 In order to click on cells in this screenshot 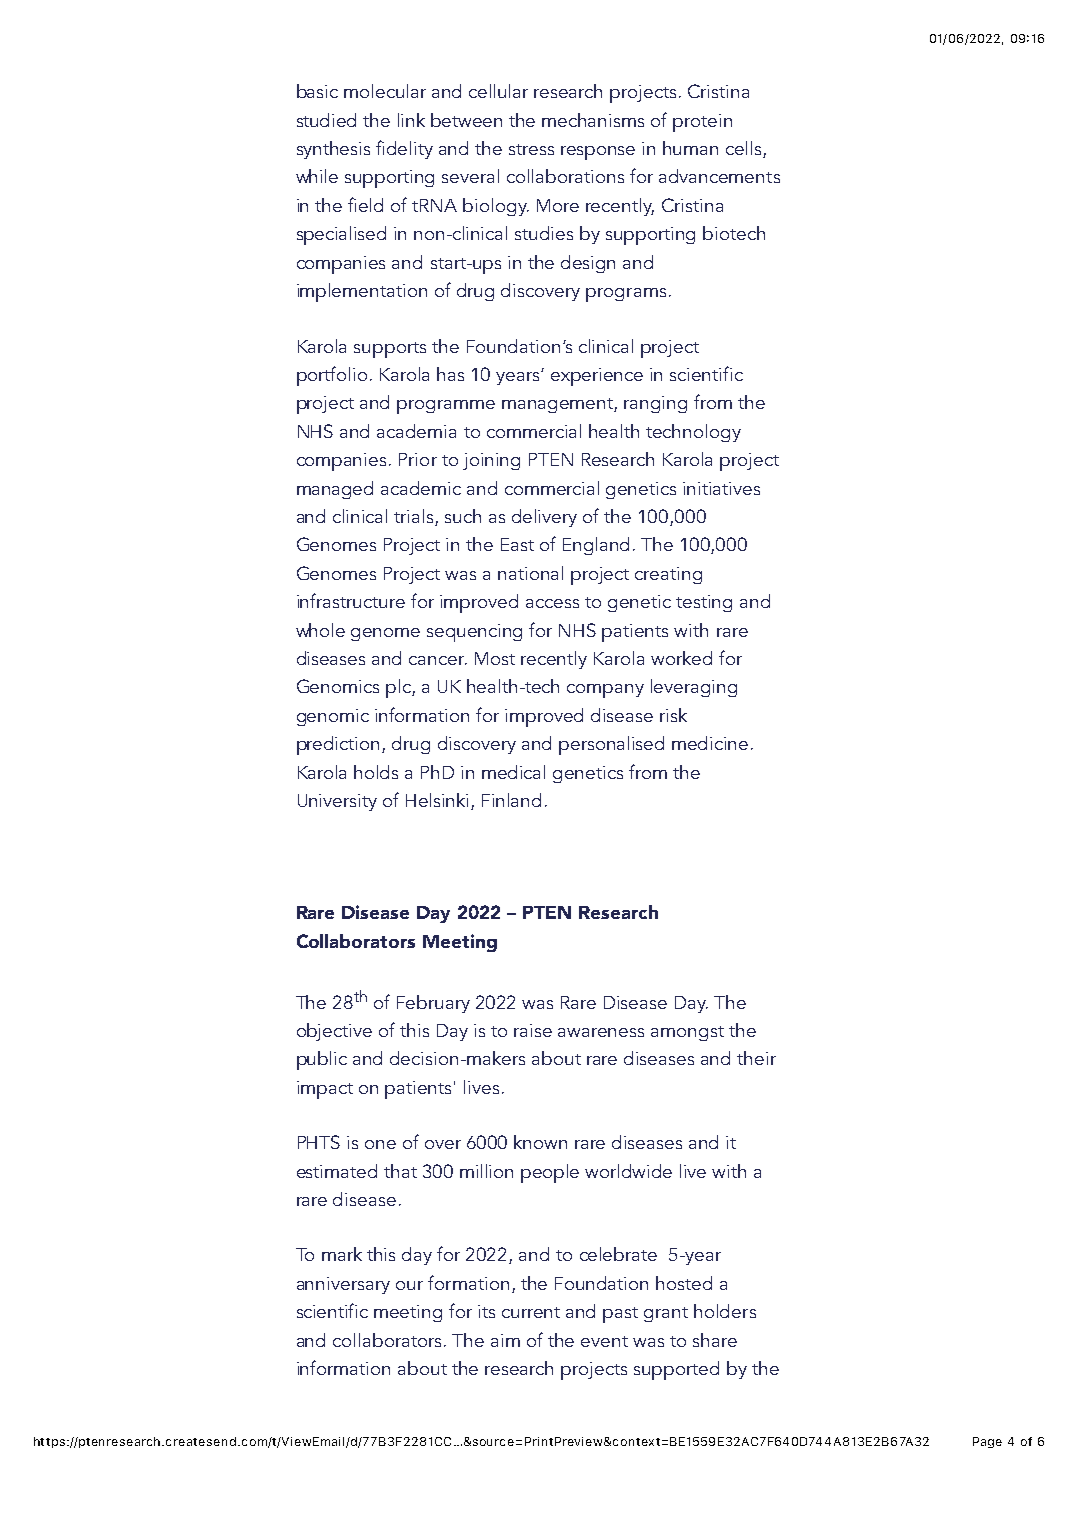, I will do `click(745, 149)`.
